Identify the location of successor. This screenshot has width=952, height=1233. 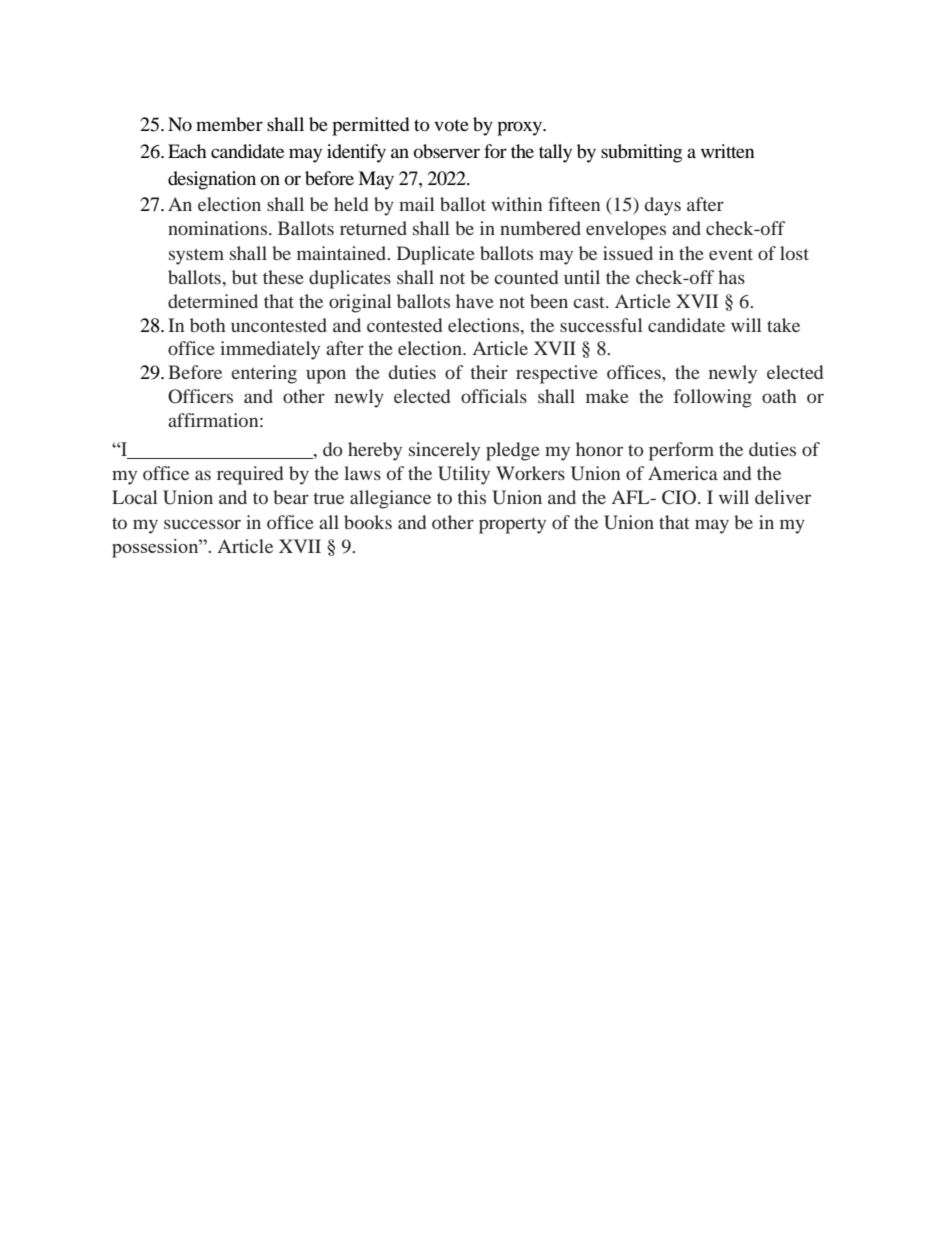
(202, 524).
